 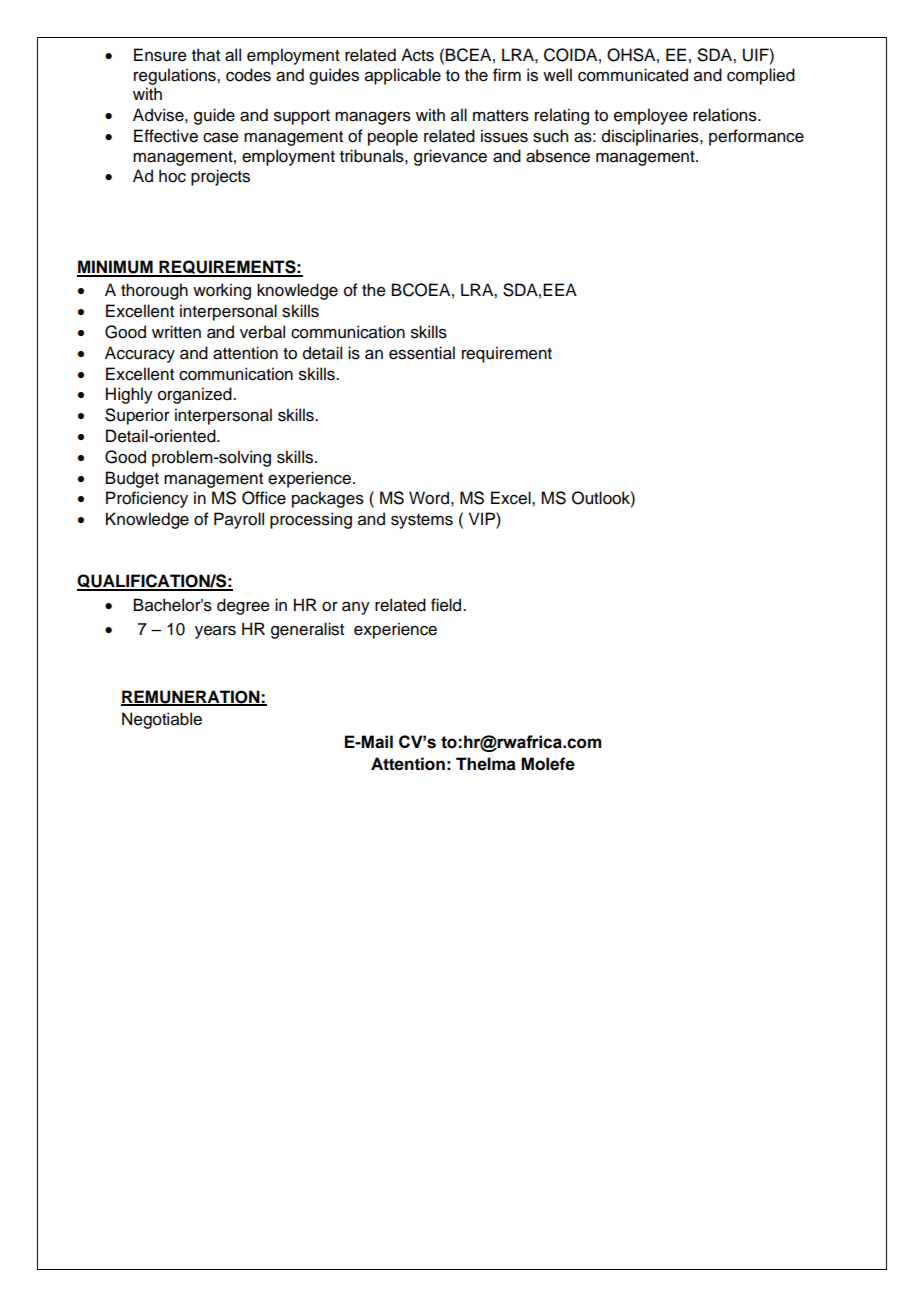 I want to click on organized, so click(x=196, y=395).
